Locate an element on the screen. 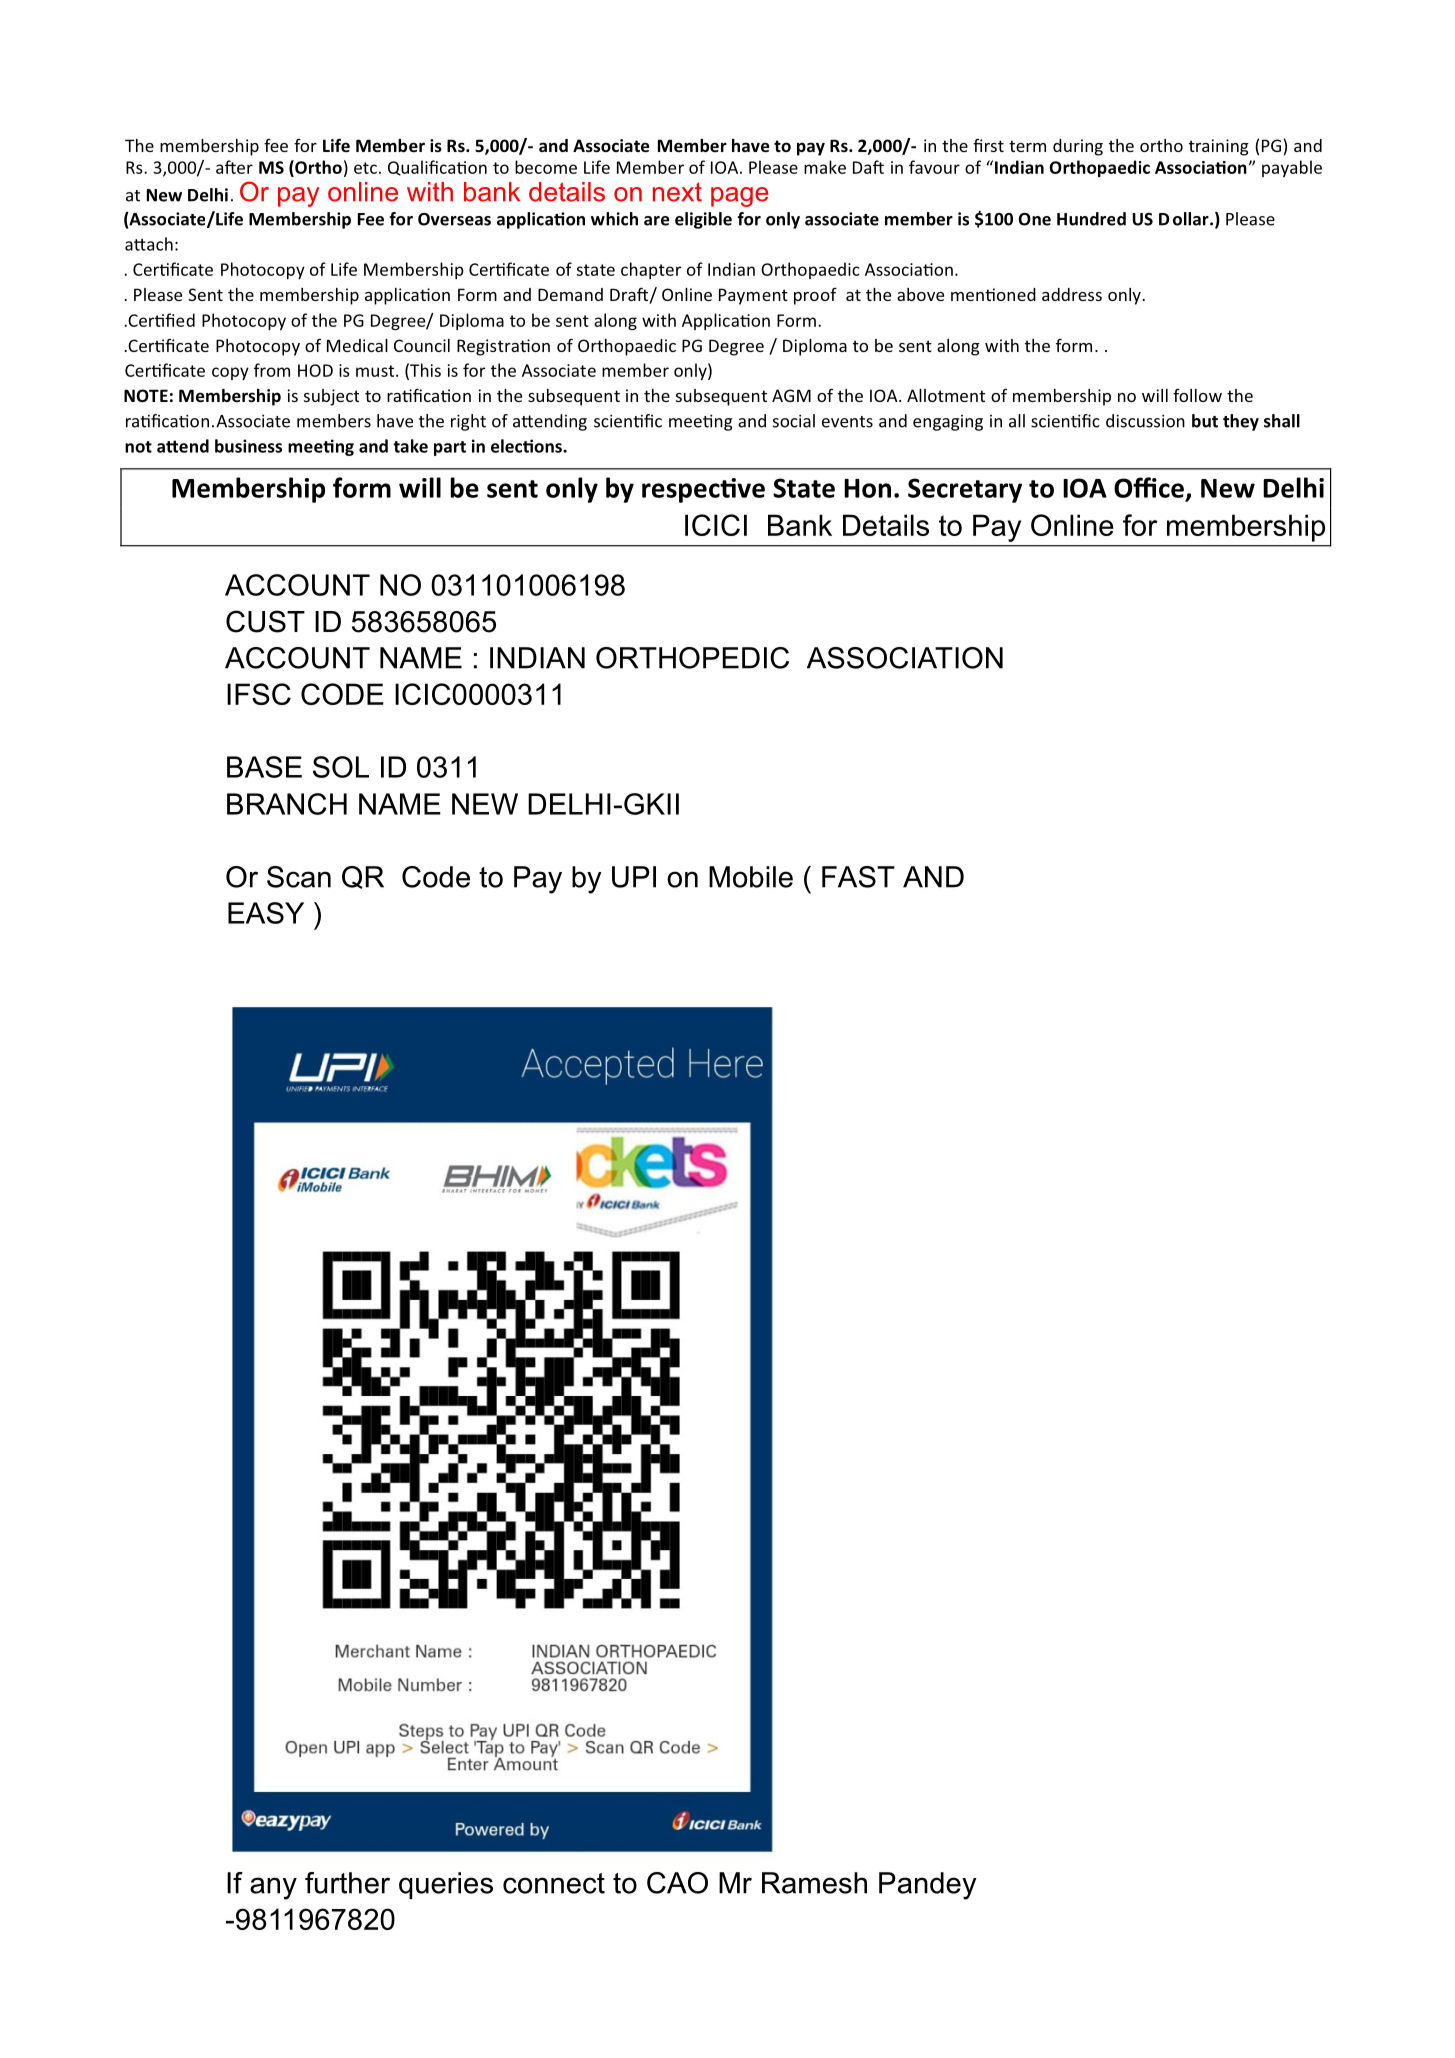 The height and width of the screenshot is (2058, 1455). any is located at coordinates (273, 1888).
